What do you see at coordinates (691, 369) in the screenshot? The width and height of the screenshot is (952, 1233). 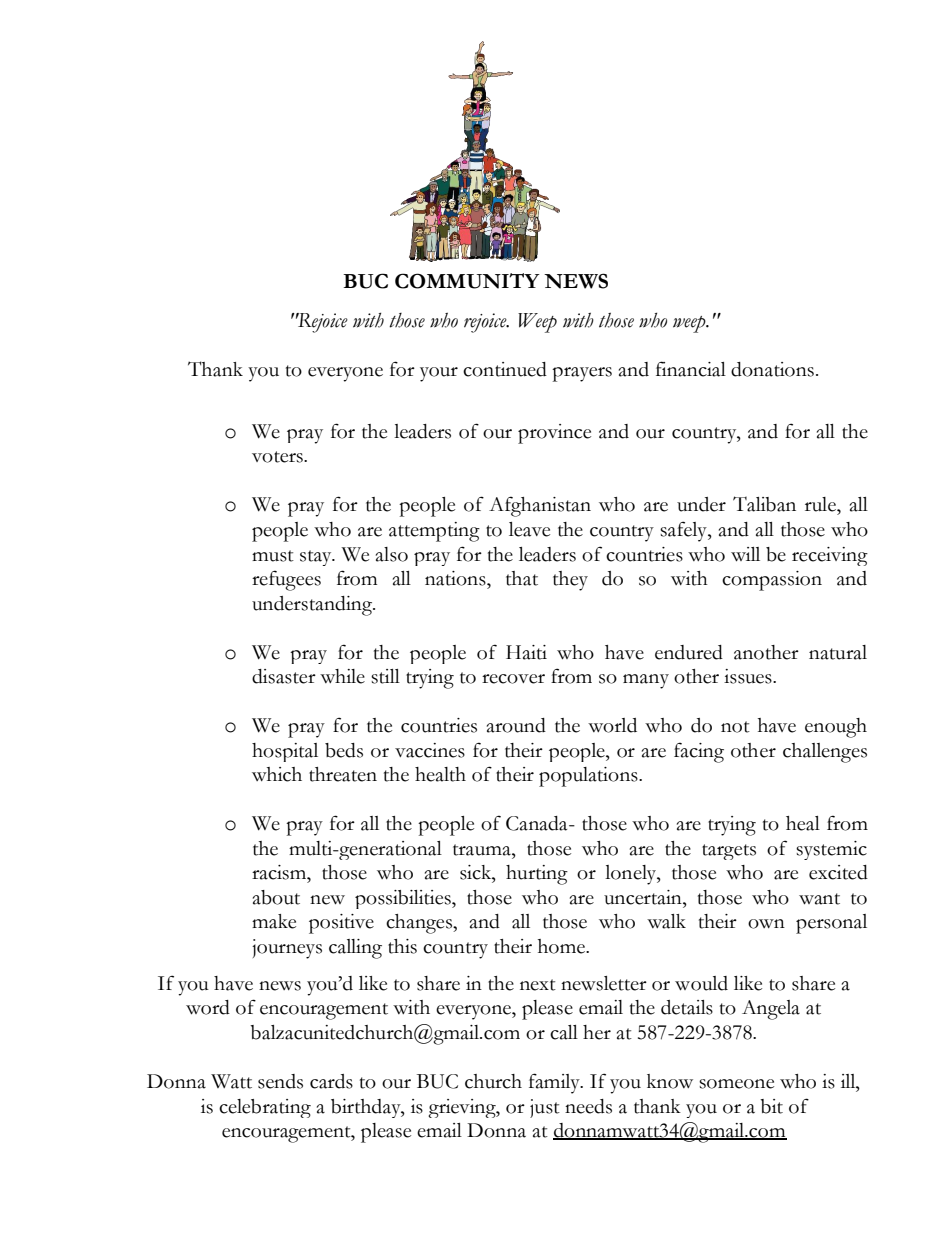 I see `financial` at bounding box center [691, 369].
